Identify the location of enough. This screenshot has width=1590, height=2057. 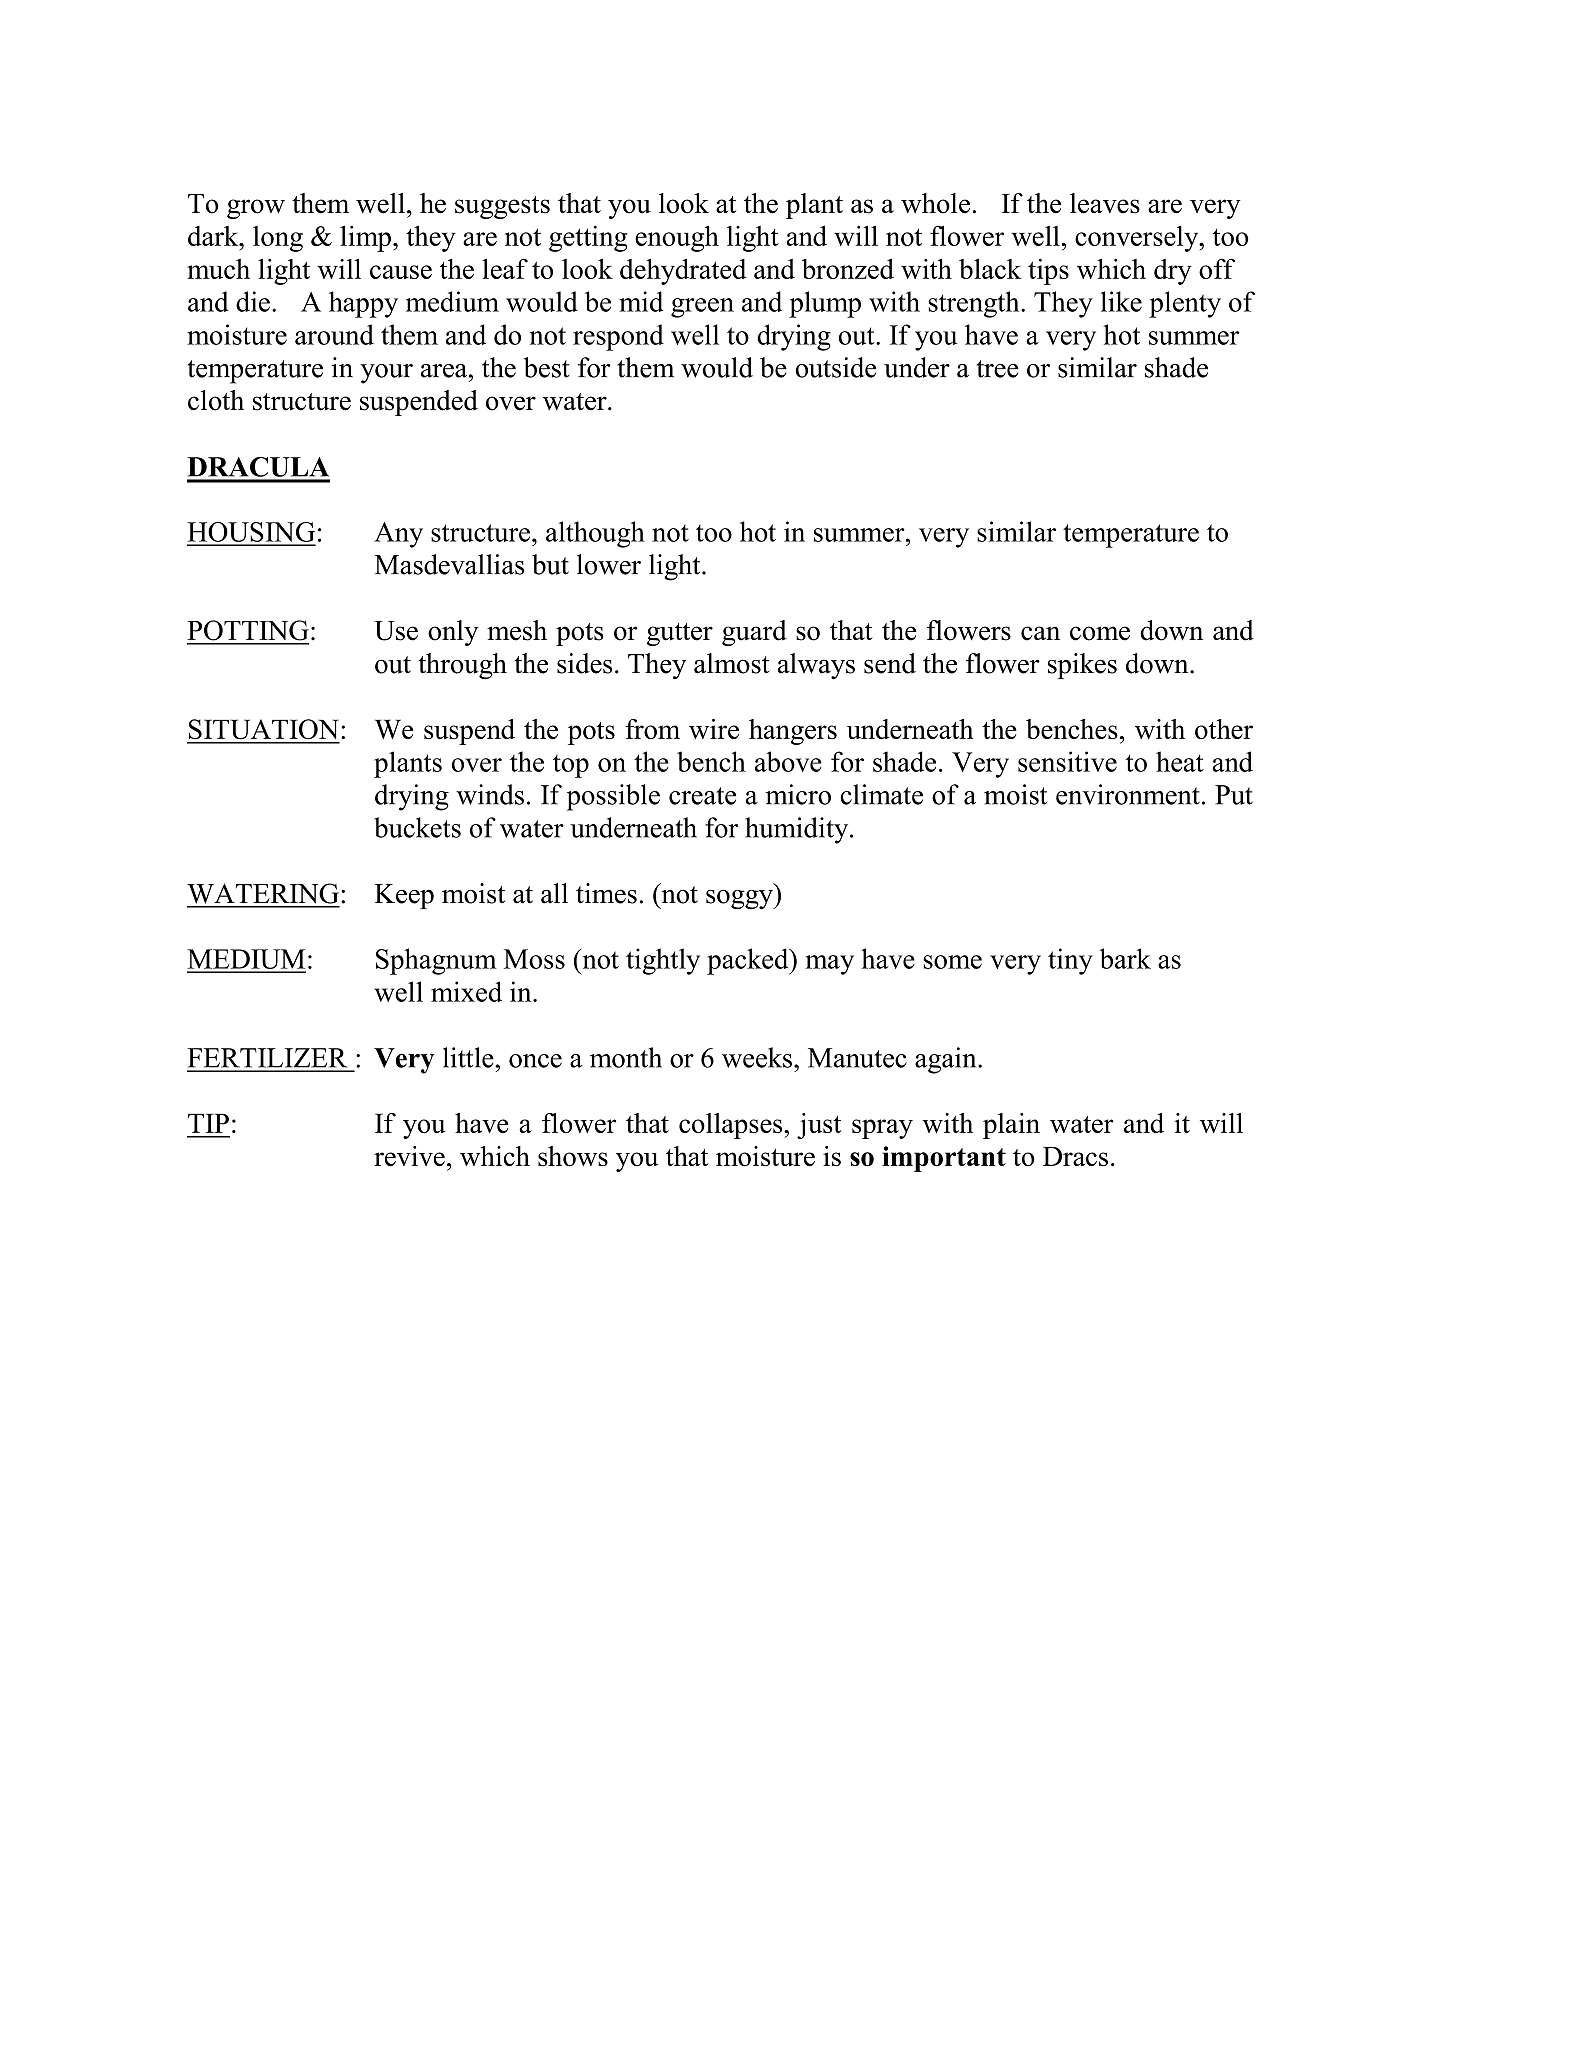
(677, 238).
